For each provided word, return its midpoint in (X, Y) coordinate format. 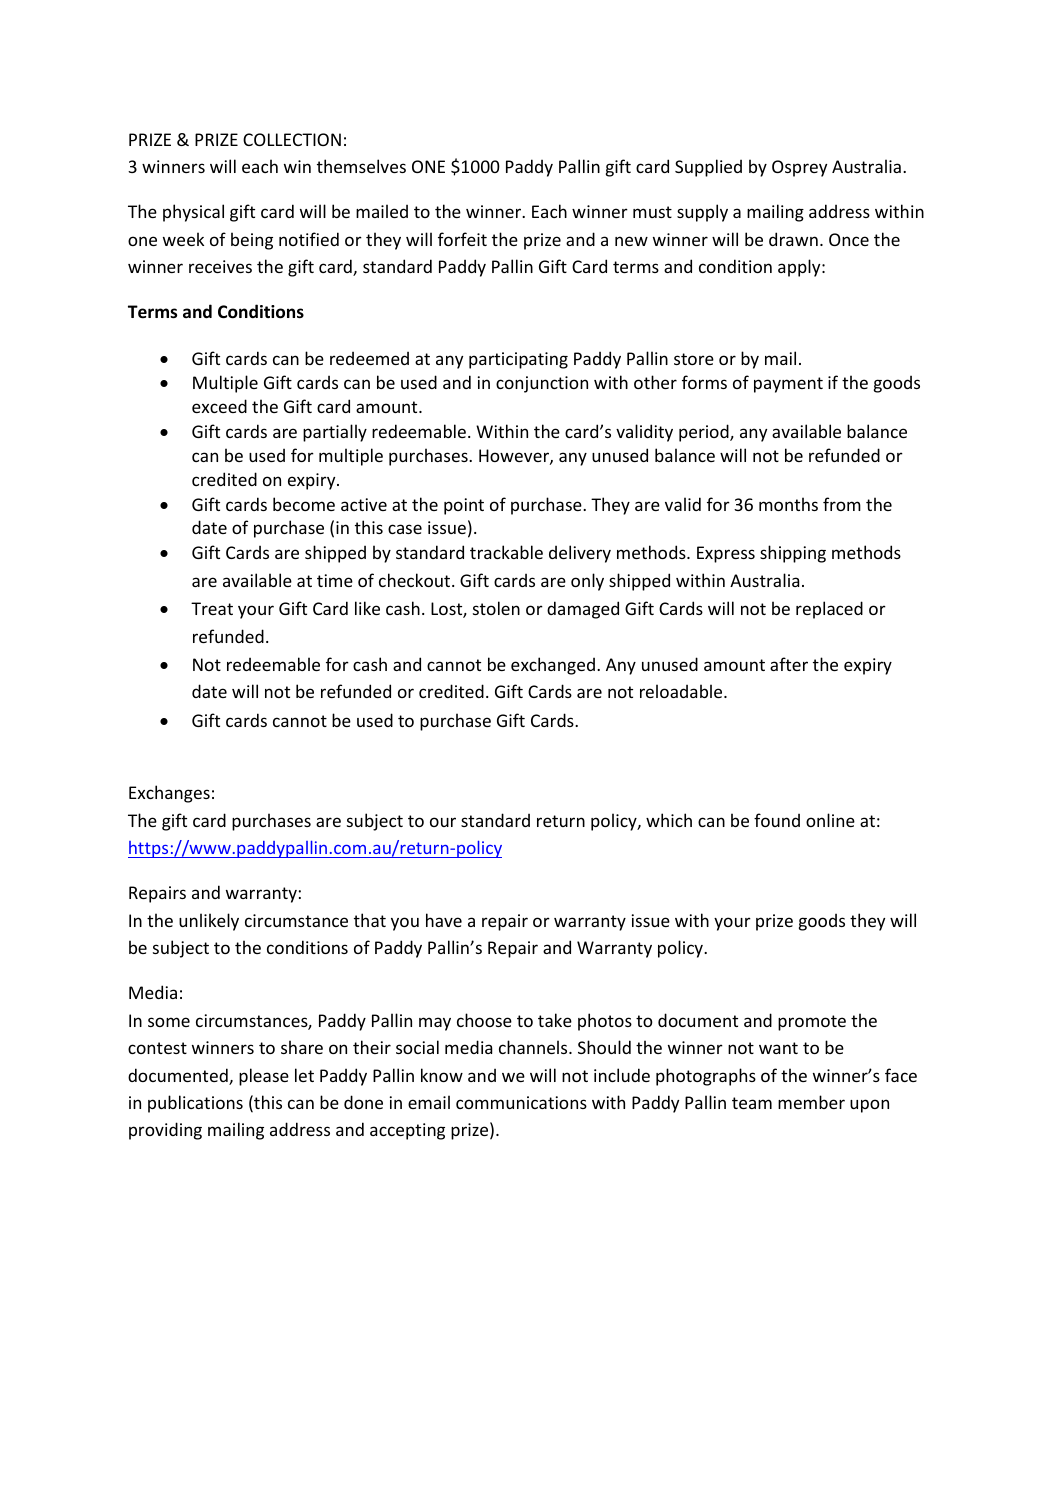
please (264, 1077)
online (830, 820)
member (811, 1102)
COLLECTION (292, 139)
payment (788, 385)
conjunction (542, 384)
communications (521, 1102)
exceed (219, 406)
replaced (829, 610)
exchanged (553, 666)
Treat (212, 608)
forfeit (462, 239)
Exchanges (169, 794)
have (444, 920)
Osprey (799, 168)
